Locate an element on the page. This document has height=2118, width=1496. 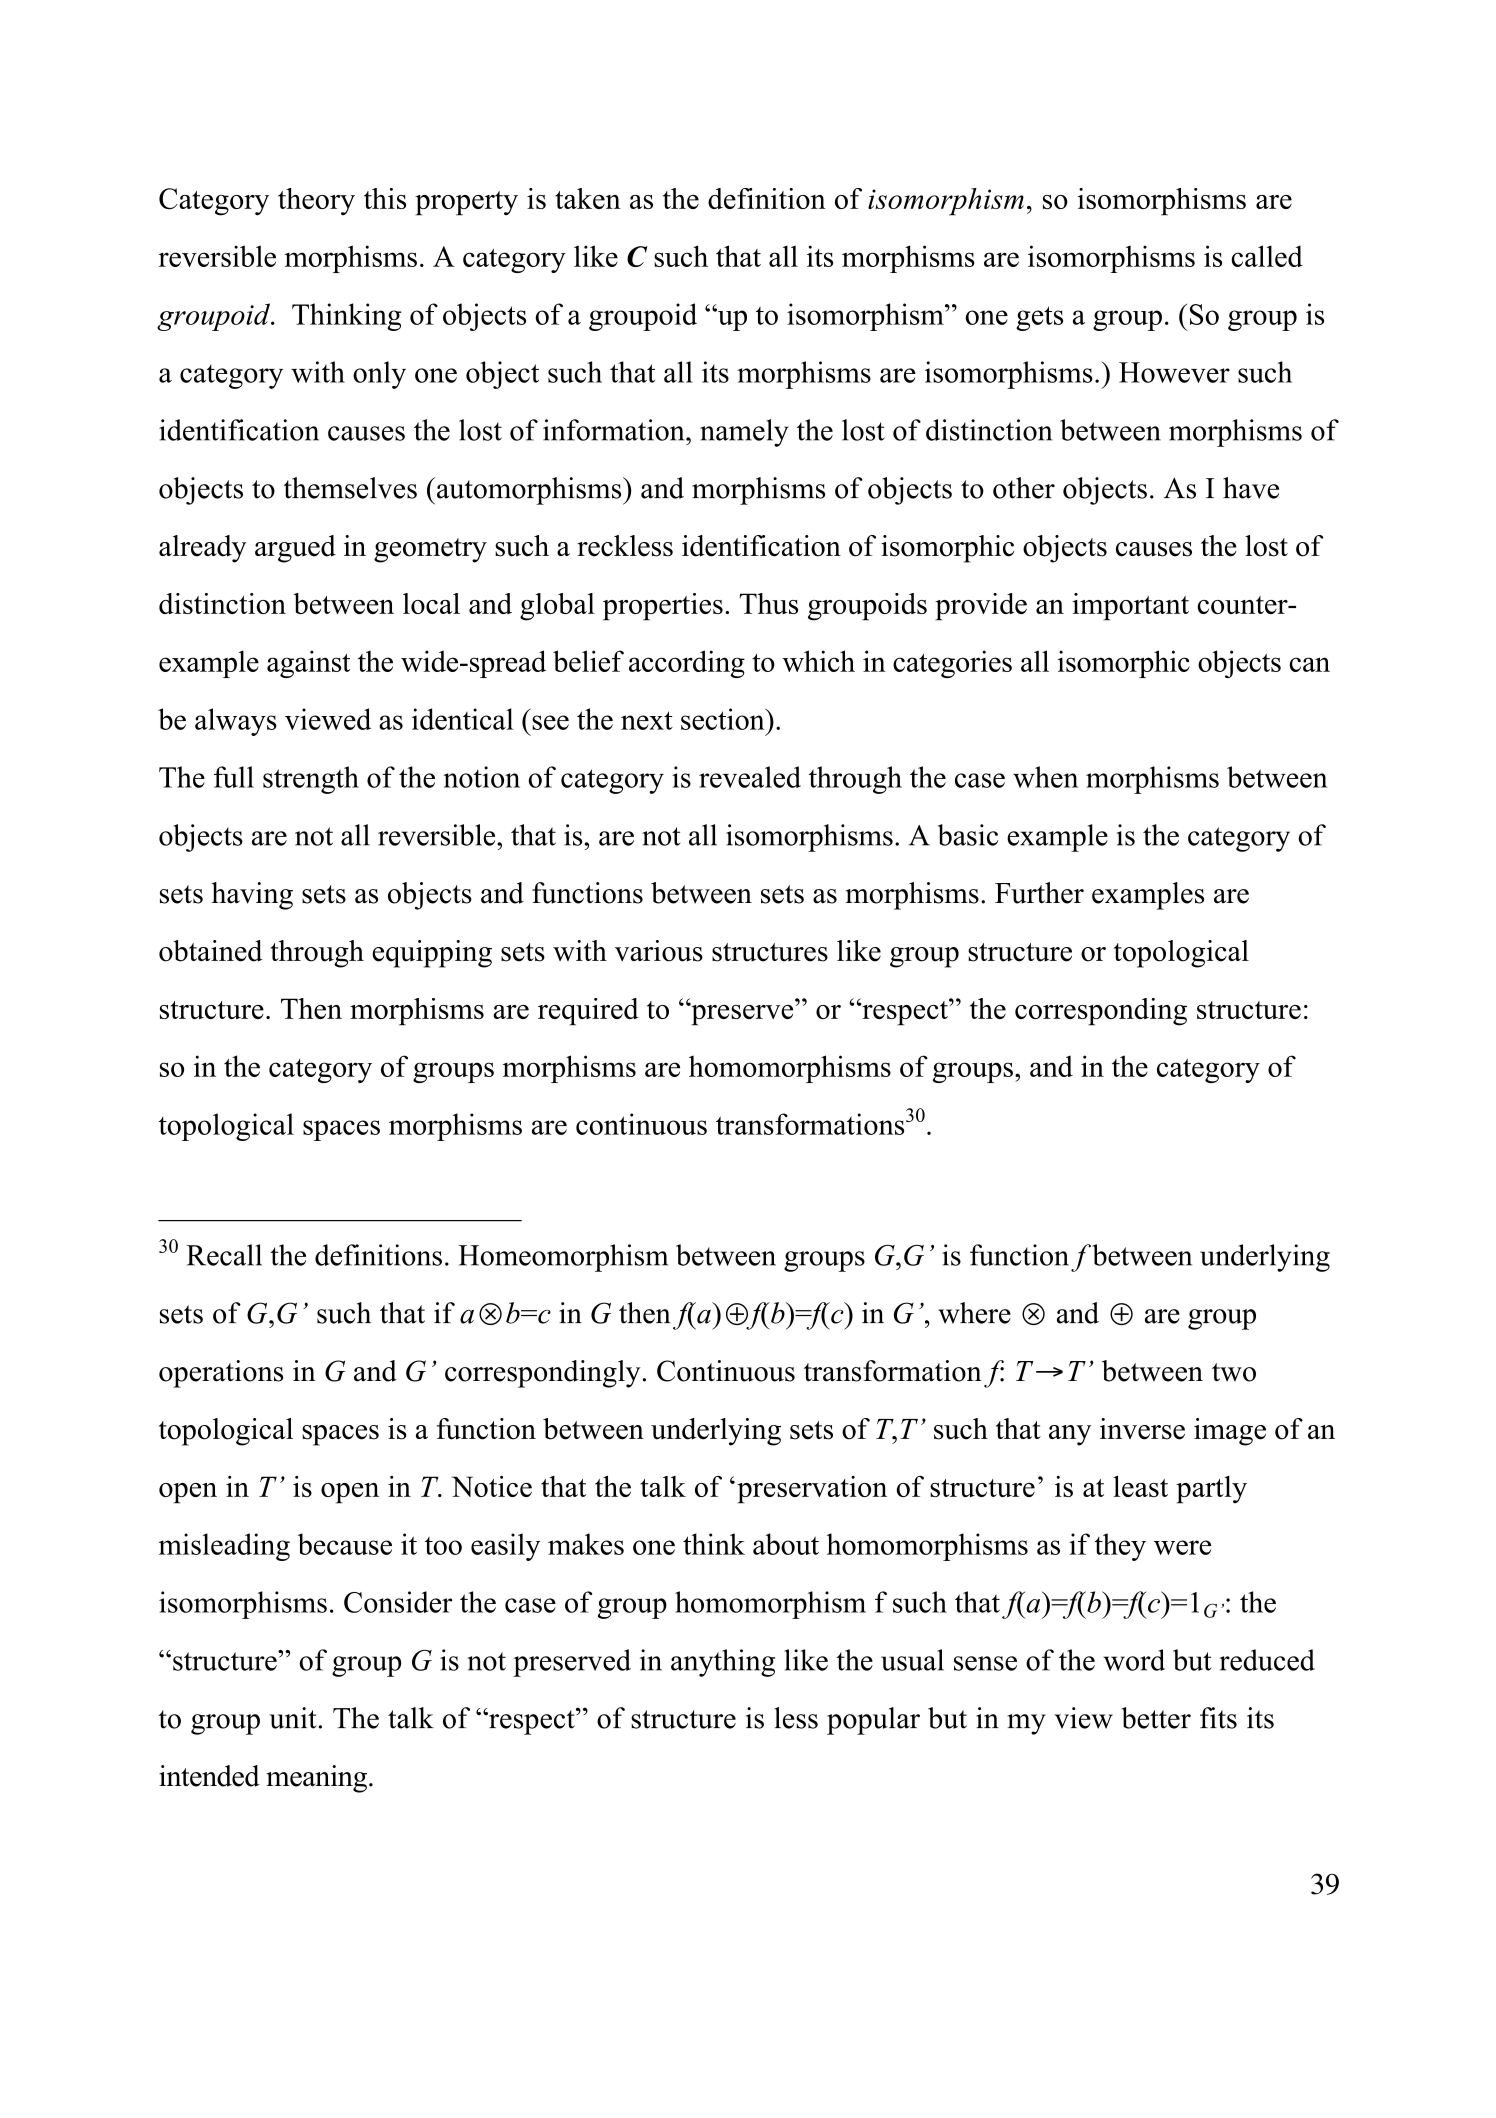
Further is located at coordinates (1039, 893).
